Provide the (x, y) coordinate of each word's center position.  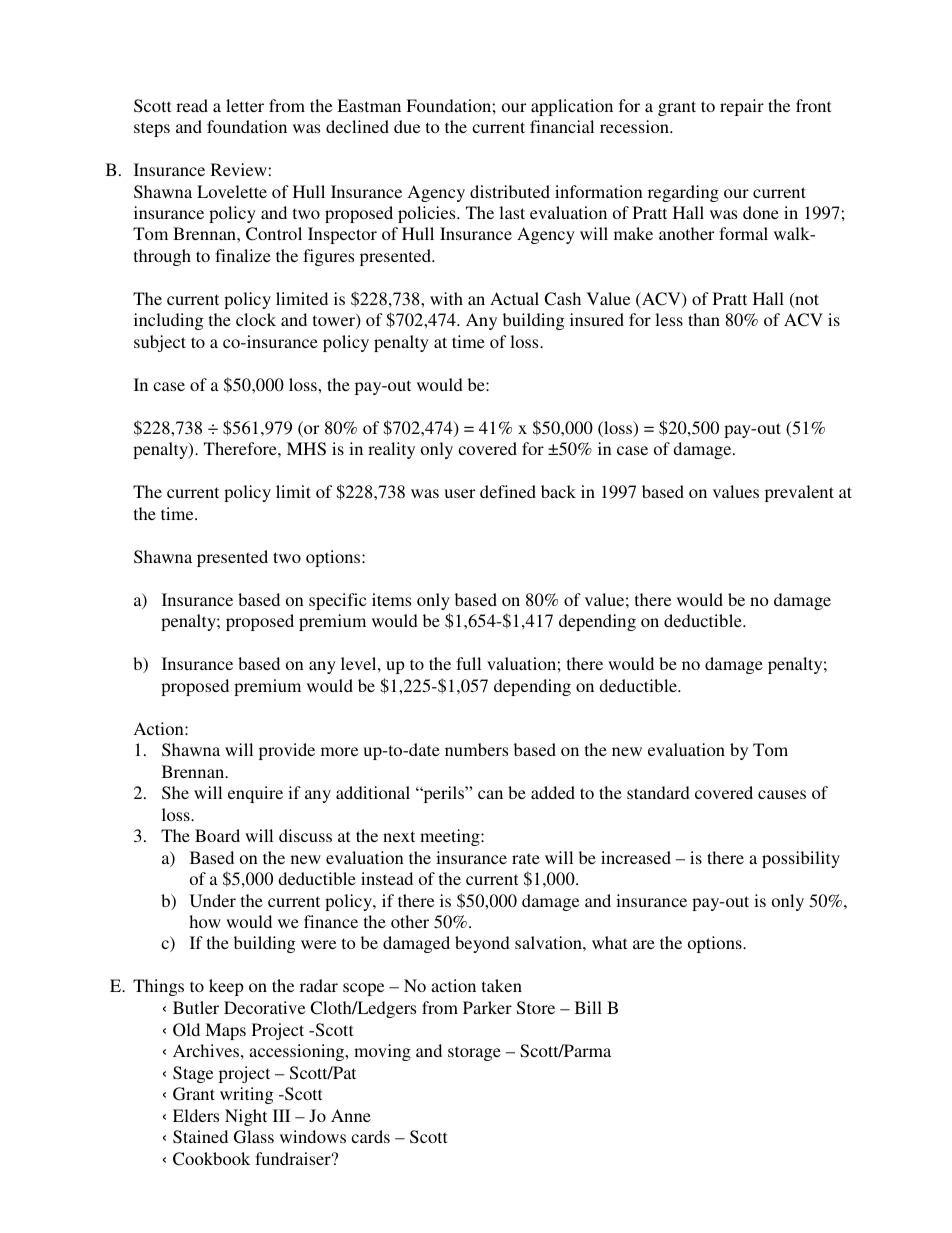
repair (742, 107)
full (468, 663)
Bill (588, 1007)
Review (239, 169)
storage (474, 1053)
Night (246, 1117)
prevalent (799, 493)
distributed (510, 191)
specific (337, 601)
